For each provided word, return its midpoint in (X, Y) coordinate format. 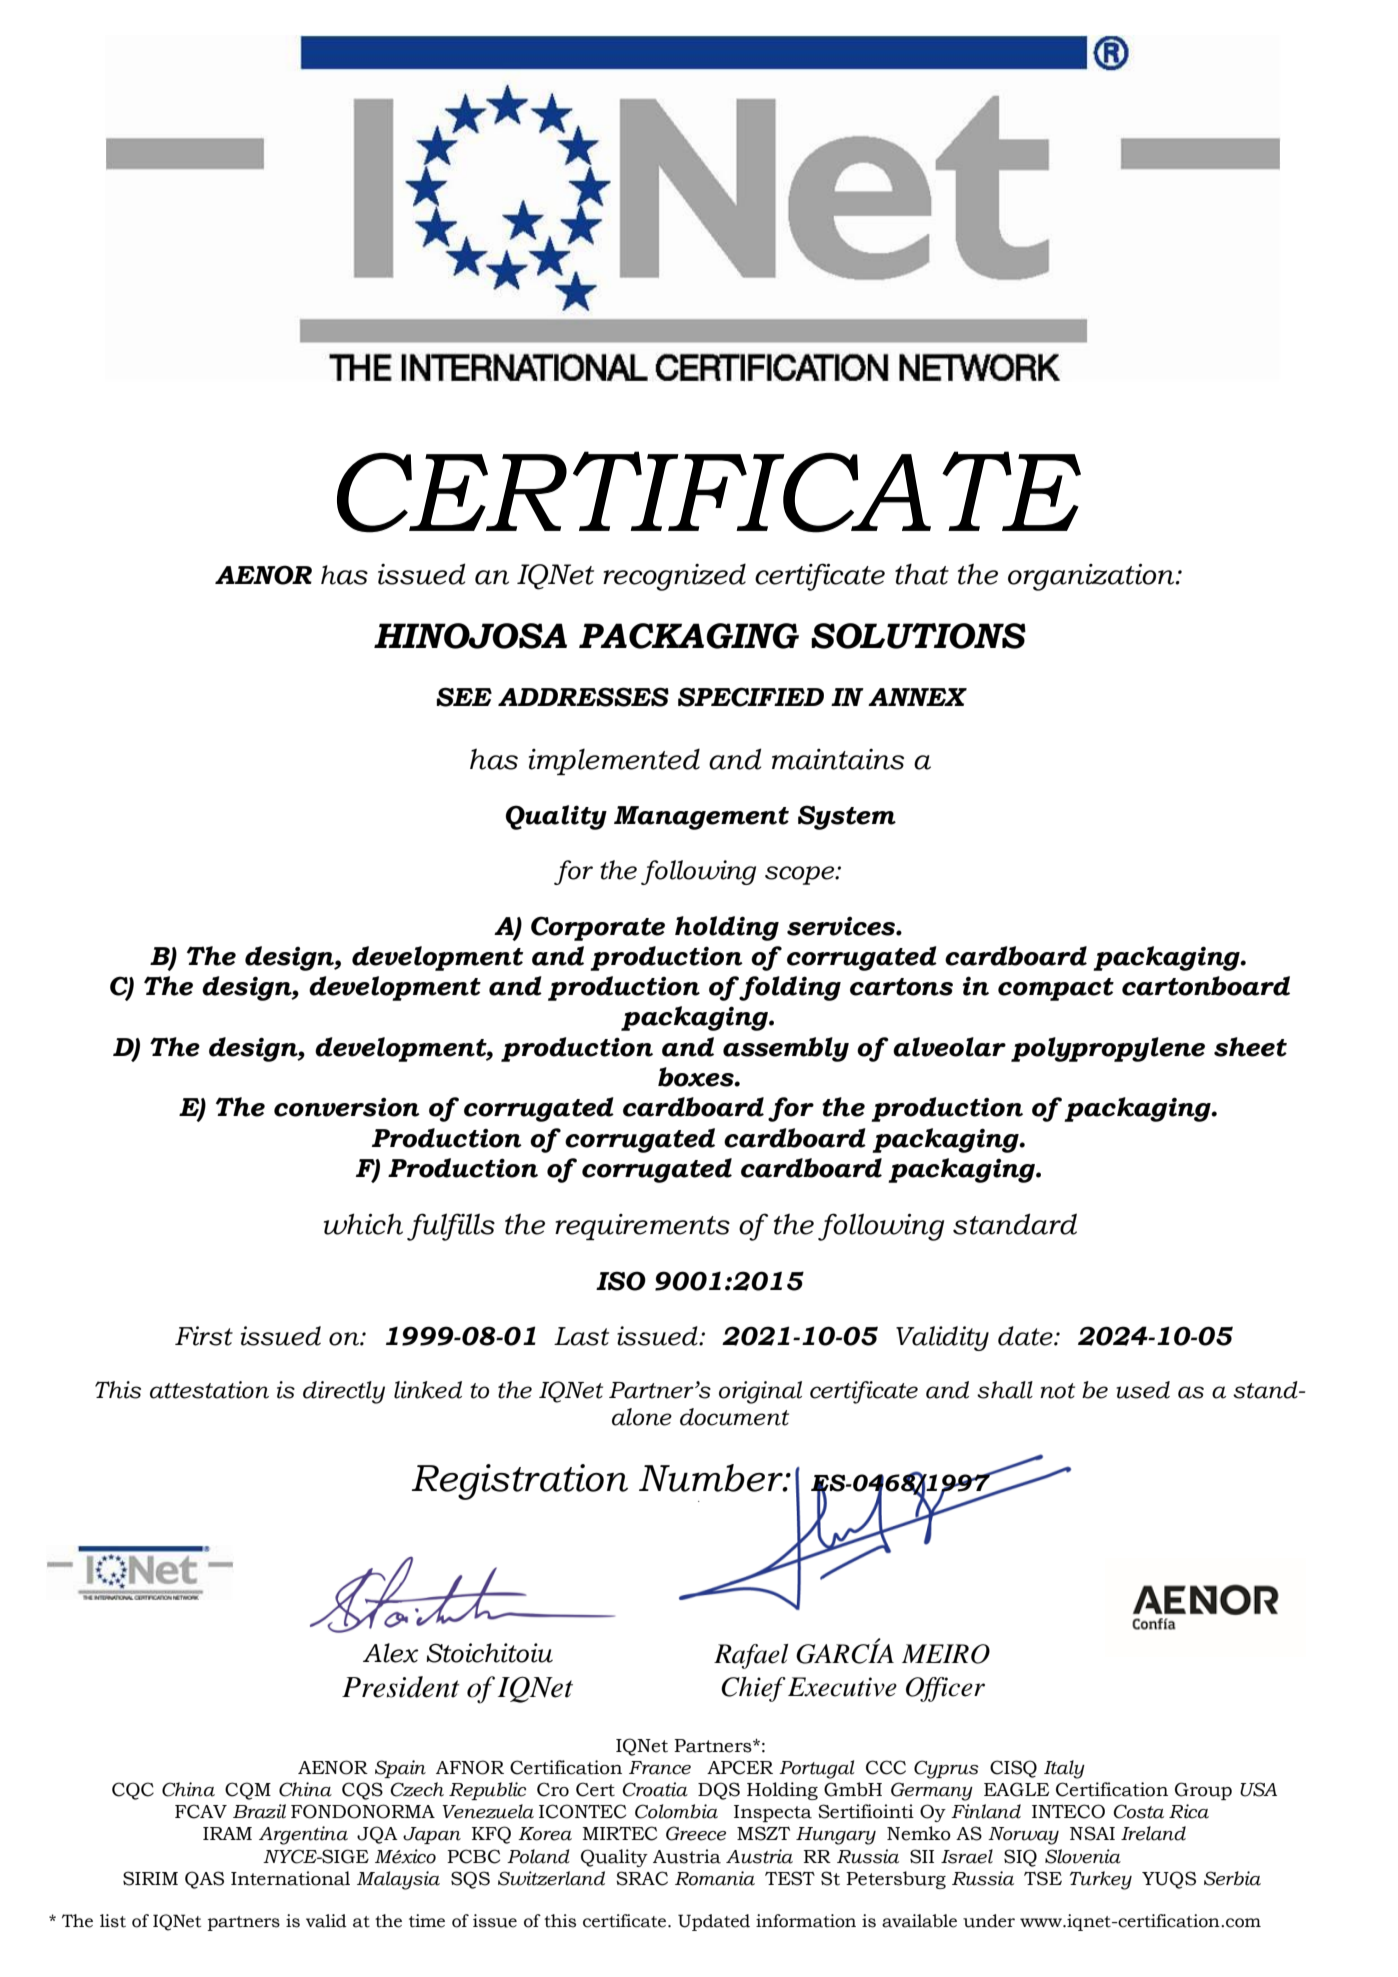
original (760, 1392)
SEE (464, 697)
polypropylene (1108, 1049)
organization (1092, 577)
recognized (674, 577)
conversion (347, 1107)
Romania (715, 1878)
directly (344, 1392)
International (290, 1878)
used (1143, 1390)
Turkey (1101, 1880)
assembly (786, 1049)
